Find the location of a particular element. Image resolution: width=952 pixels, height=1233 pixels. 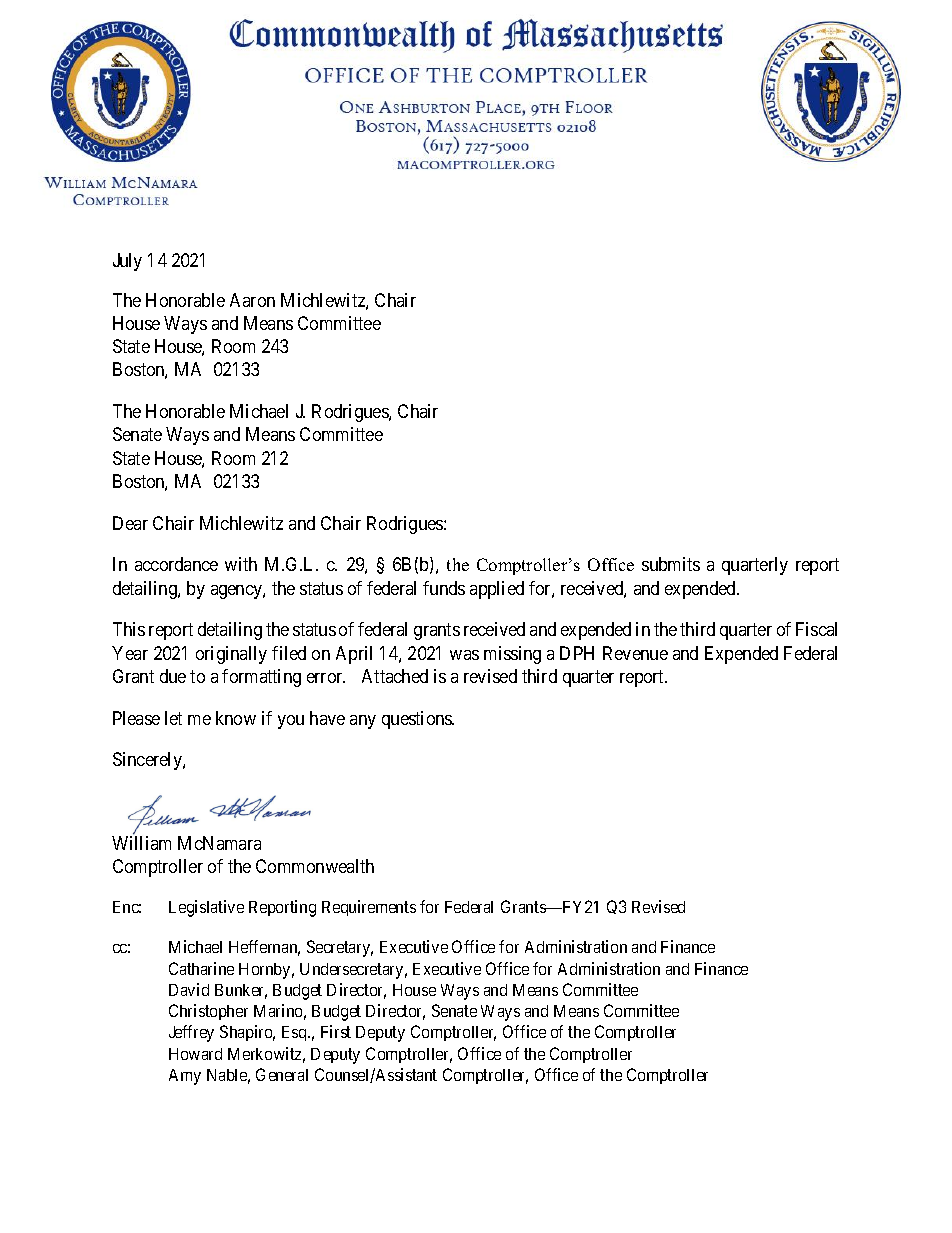

was is located at coordinates (464, 655).
